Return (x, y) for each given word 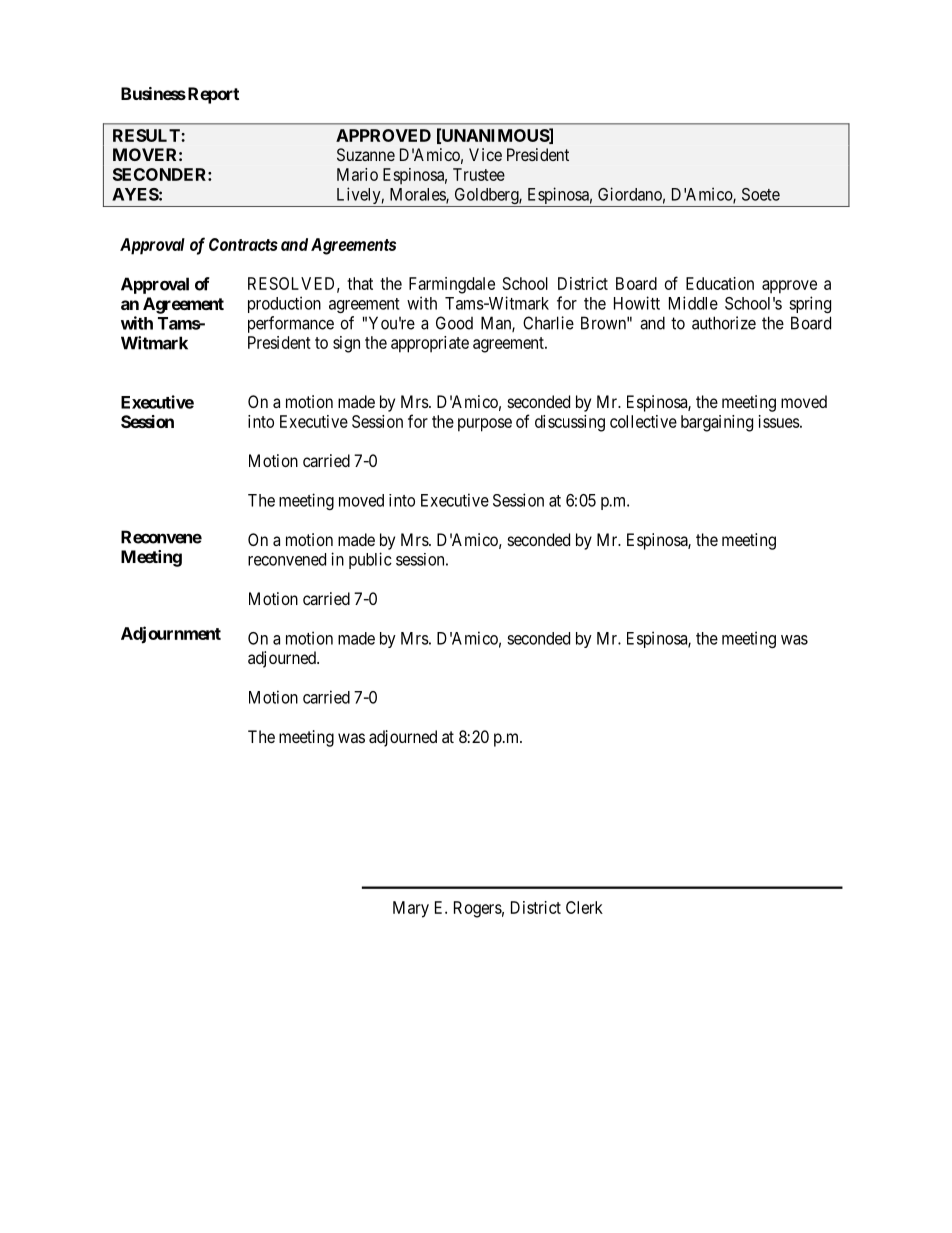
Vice (485, 154)
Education (720, 283)
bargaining (717, 423)
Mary (411, 909)
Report (213, 95)
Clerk (584, 907)
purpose (485, 425)
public (370, 560)
